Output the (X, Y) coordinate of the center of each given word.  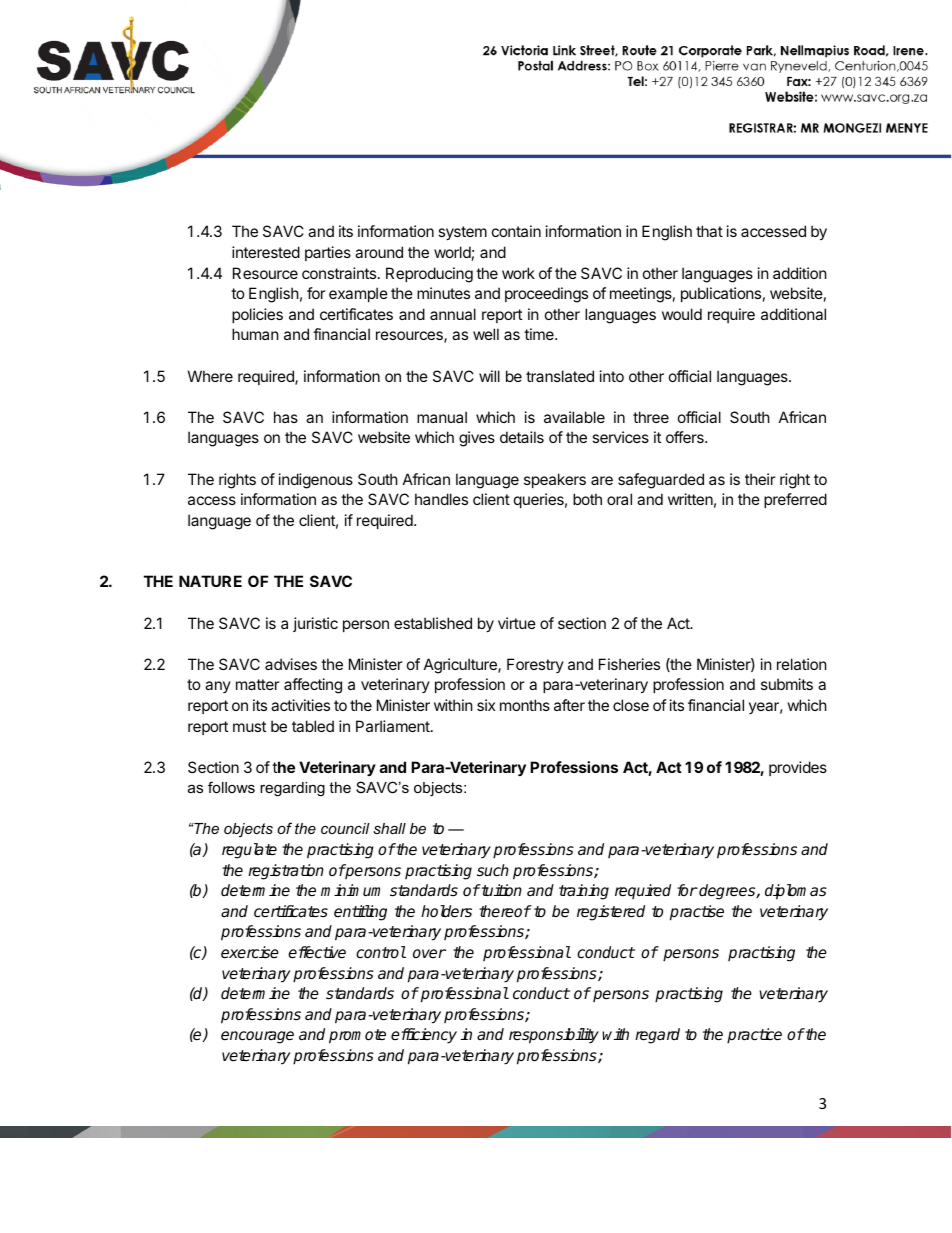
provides (798, 768)
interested (266, 252)
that (709, 231)
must (249, 726)
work (518, 273)
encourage (257, 1037)
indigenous (316, 481)
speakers (555, 480)
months (525, 705)
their (760, 479)
